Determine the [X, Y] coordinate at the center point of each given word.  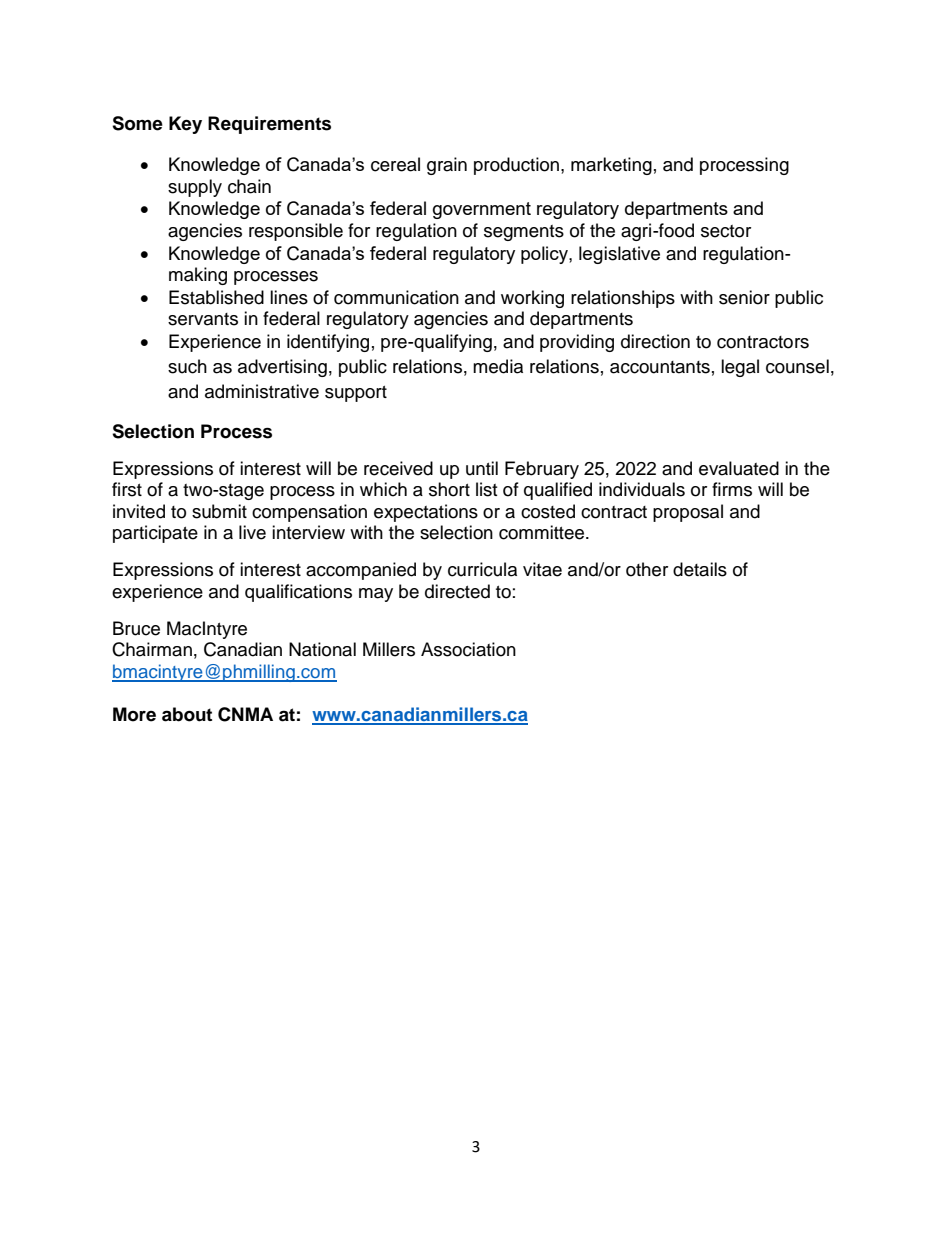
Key [185, 125]
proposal [688, 513]
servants [203, 319]
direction [655, 341]
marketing [611, 166]
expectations [426, 513]
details [700, 569]
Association [468, 649]
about [187, 714]
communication [396, 297]
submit [219, 511]
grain [447, 166]
